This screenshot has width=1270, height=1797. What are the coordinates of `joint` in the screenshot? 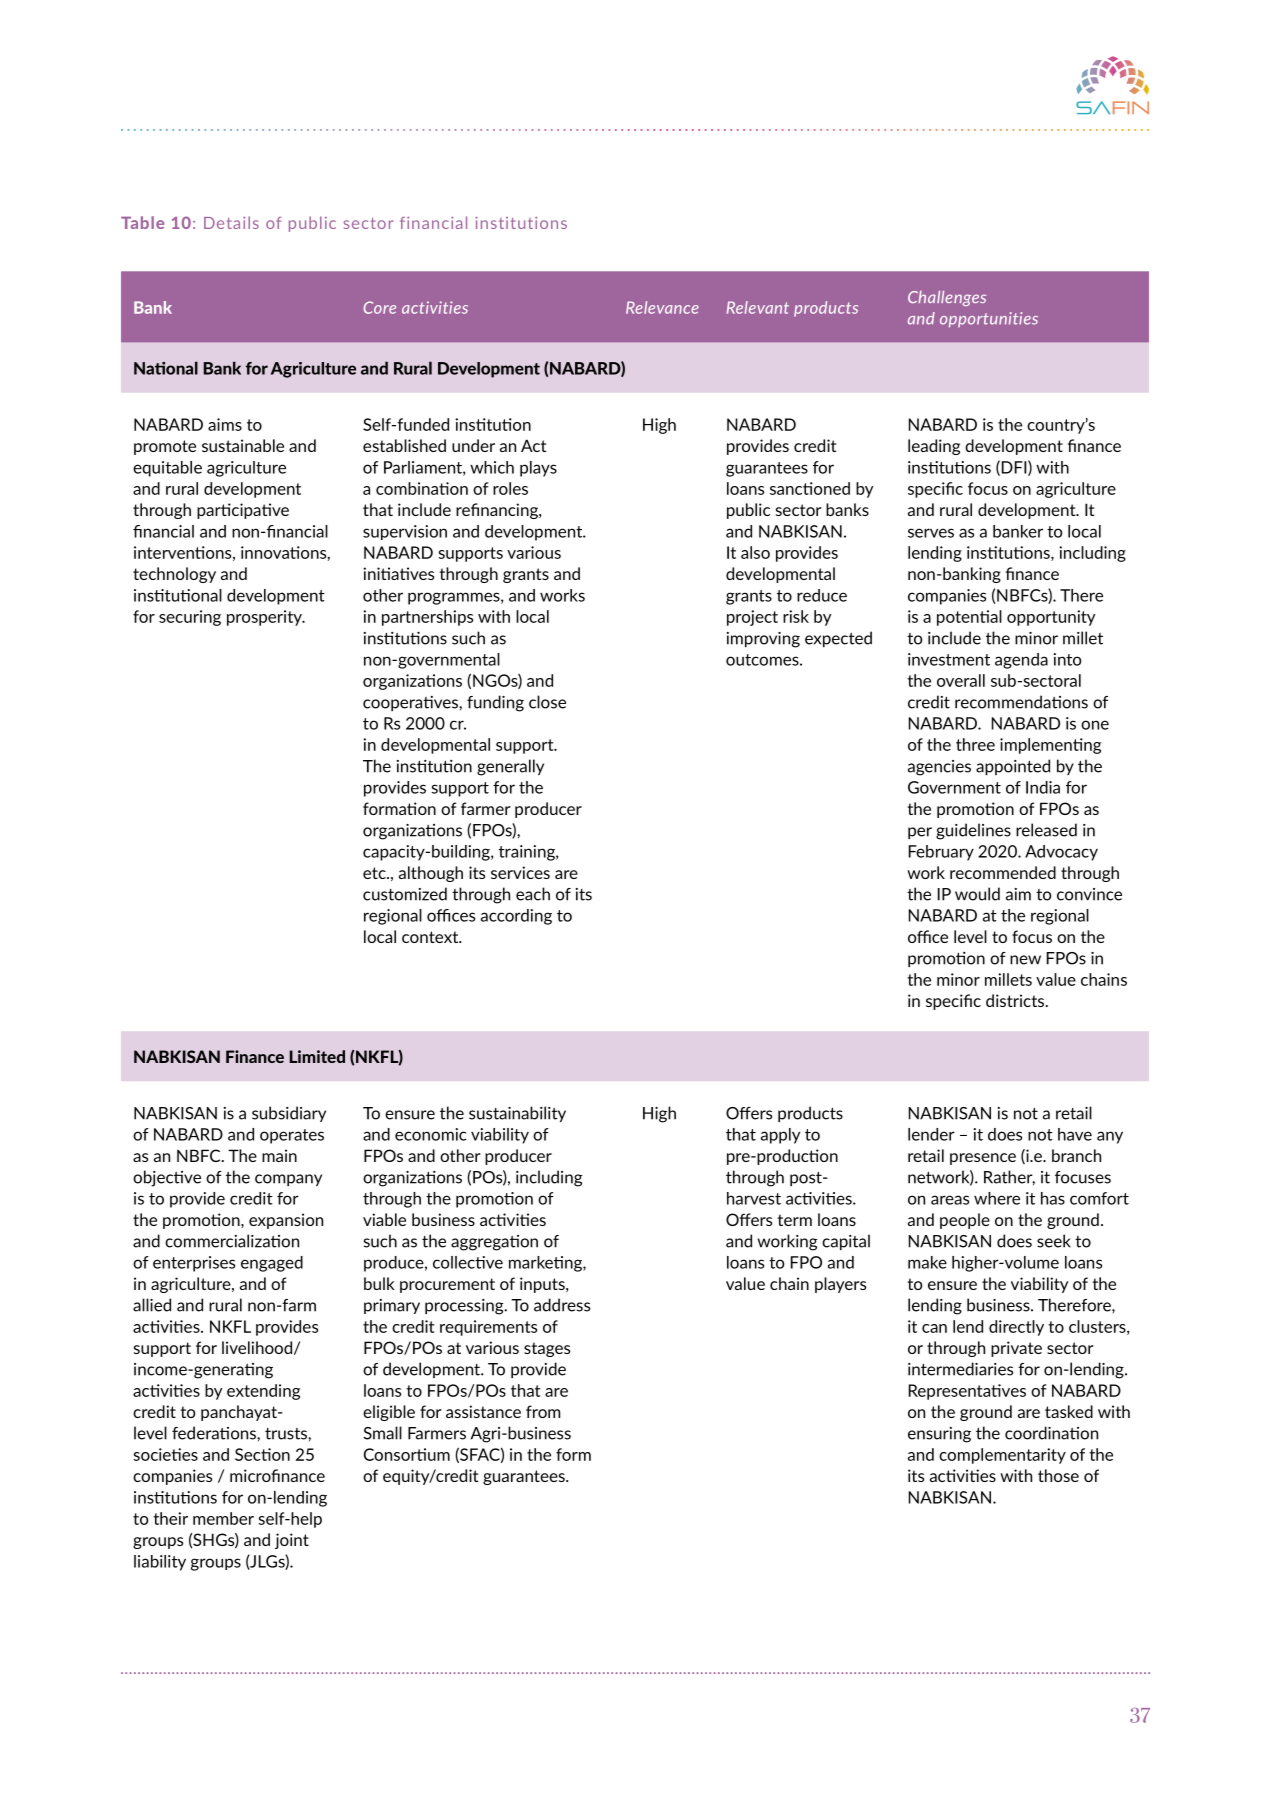 It's located at (292, 1541).
